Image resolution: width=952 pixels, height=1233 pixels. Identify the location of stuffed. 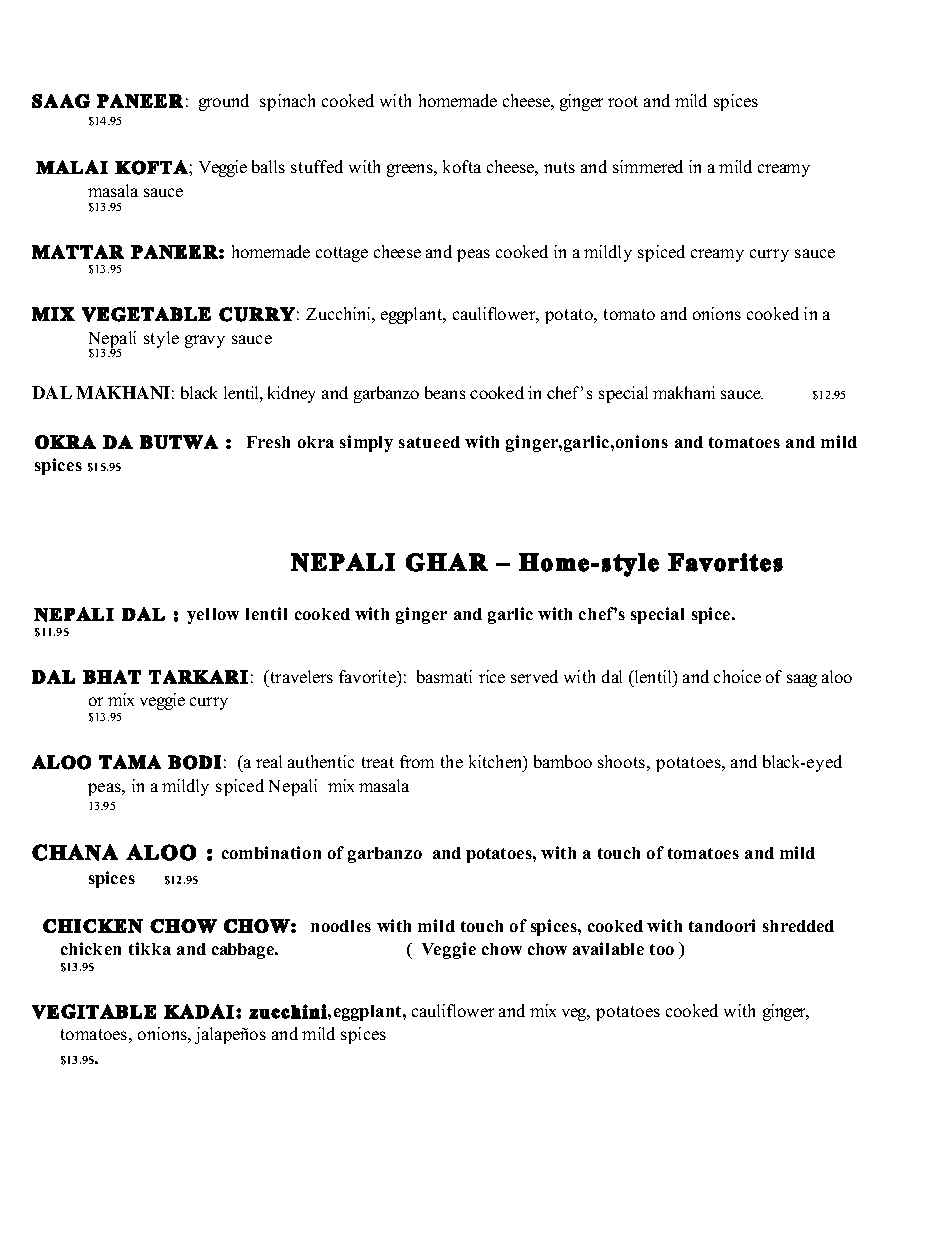
(317, 166).
